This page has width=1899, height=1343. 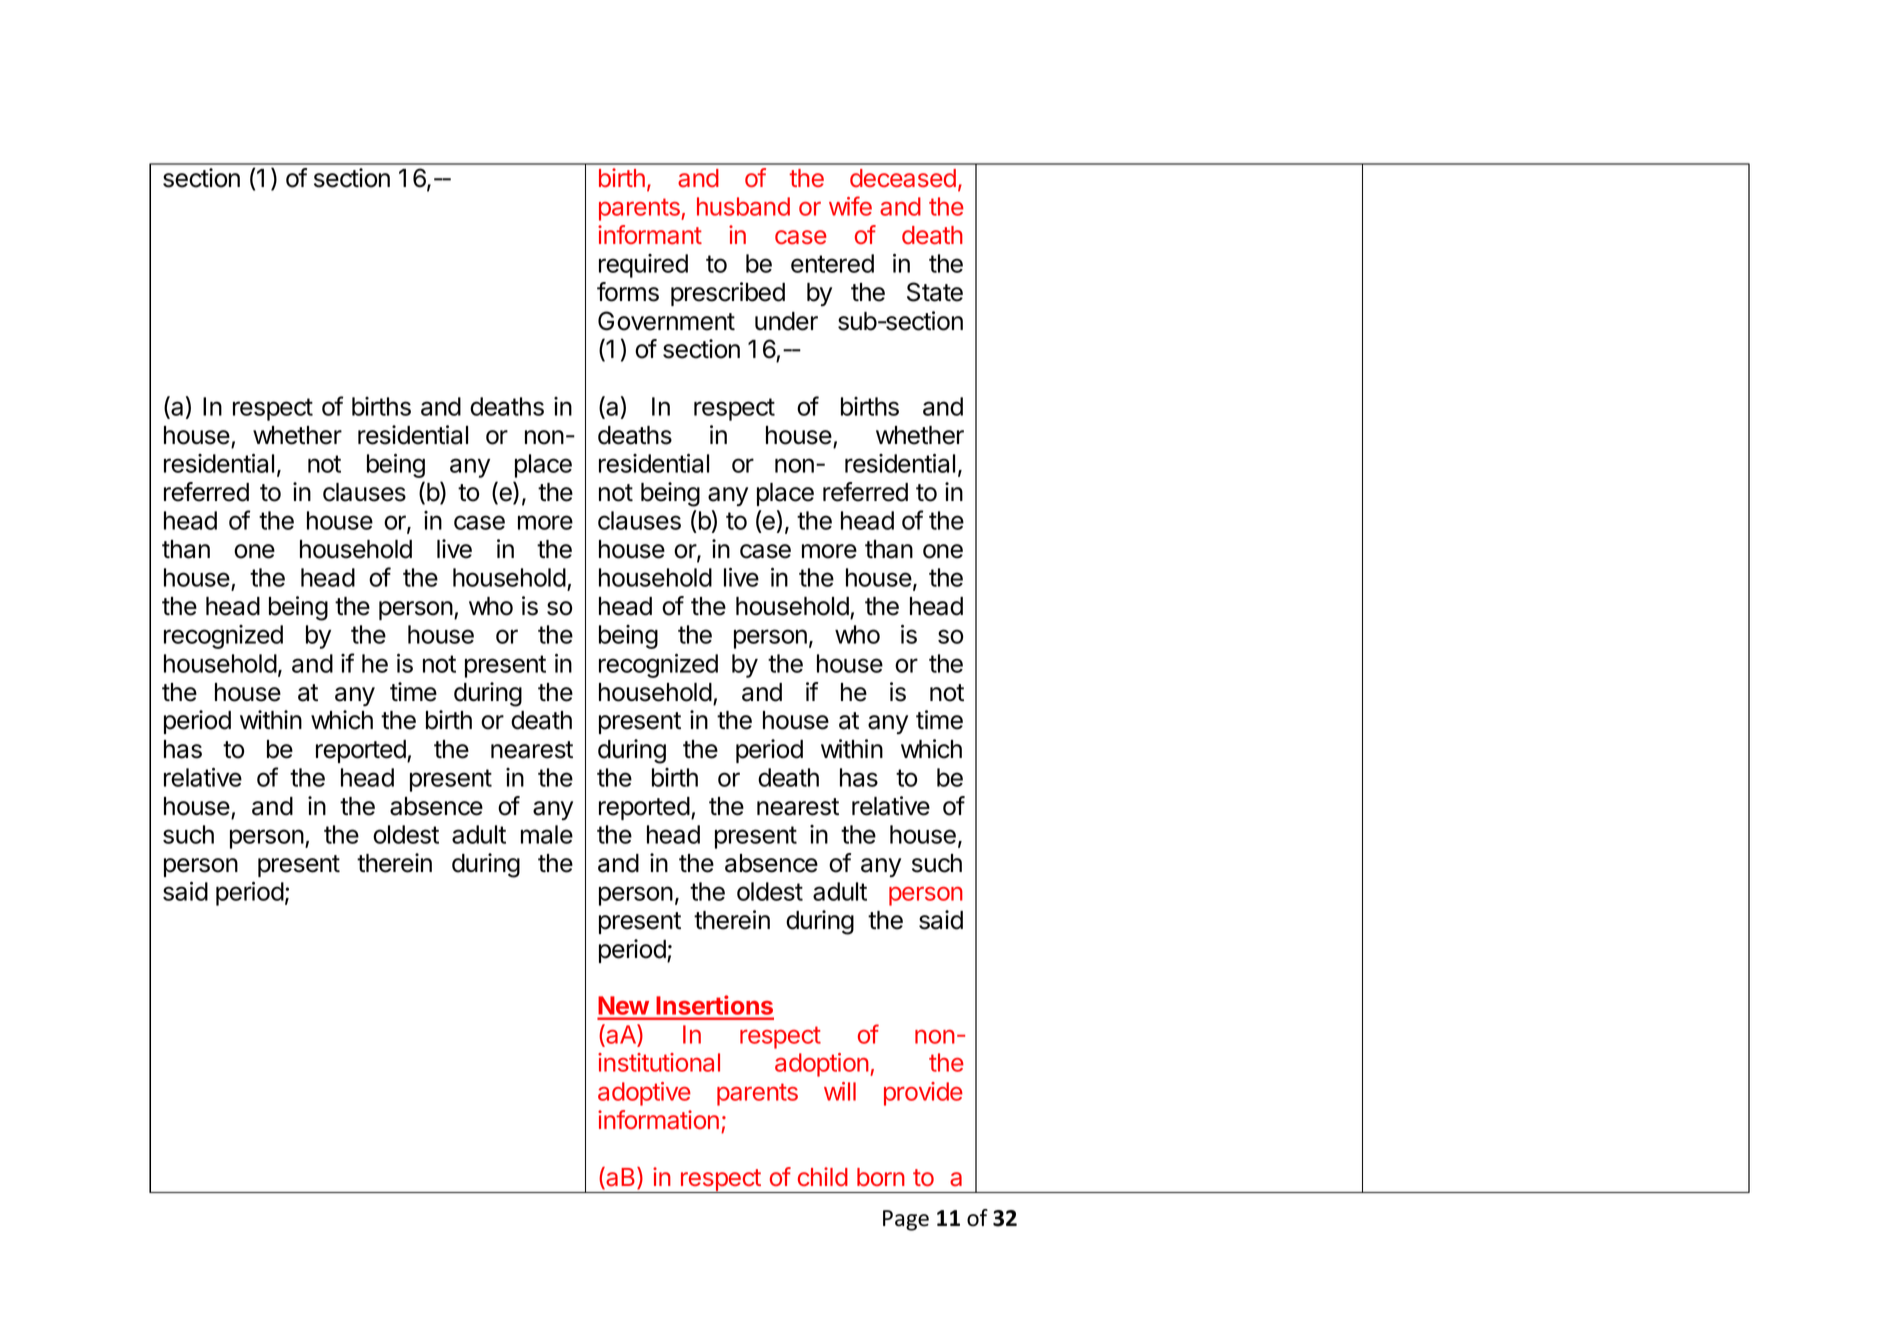 What do you see at coordinates (650, 235) in the page?
I see `informant` at bounding box center [650, 235].
